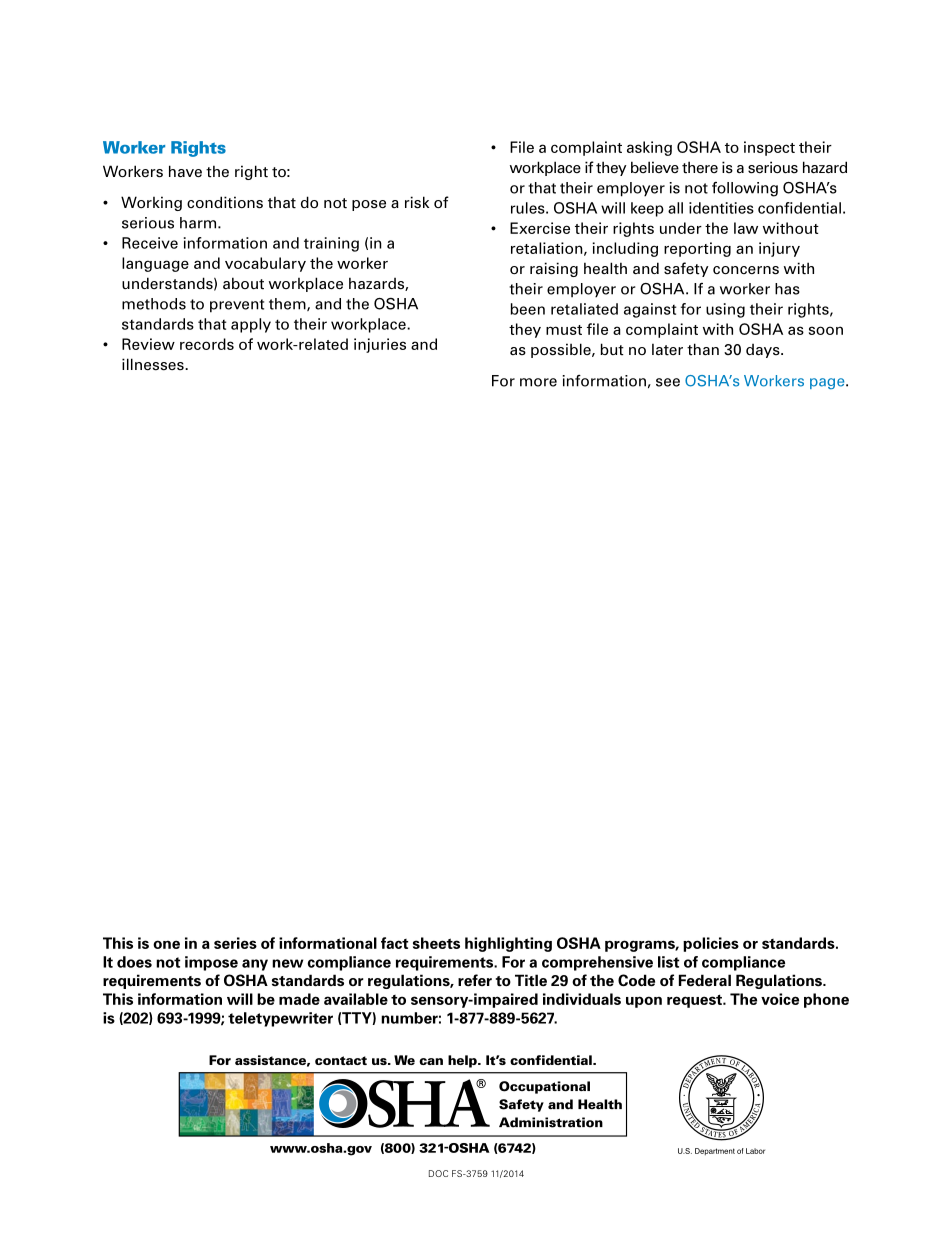 The image size is (952, 1233). What do you see at coordinates (438, 1173) in the page?
I see `DOC` at bounding box center [438, 1173].
